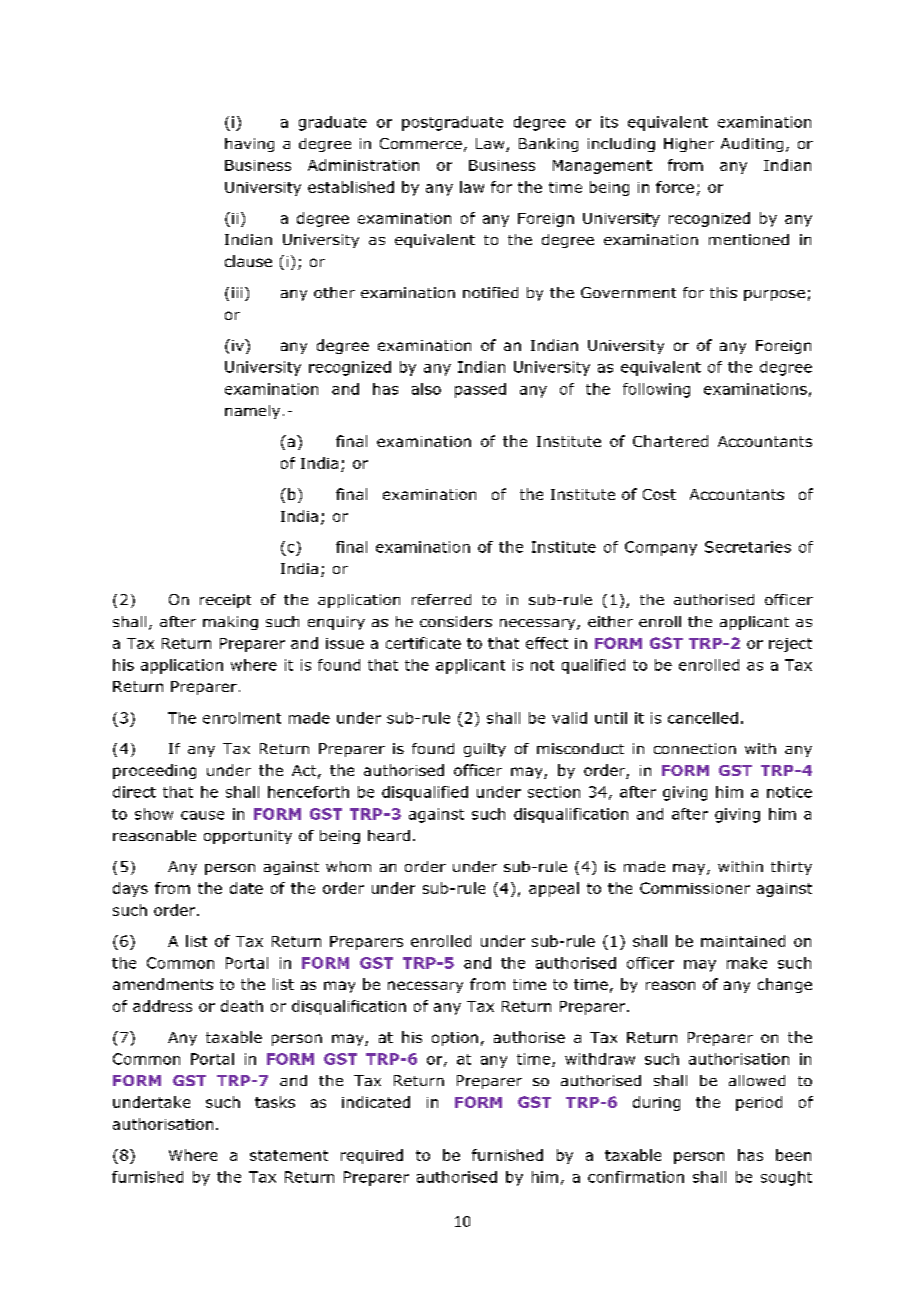  I want to click on guilty, so click(485, 750).
